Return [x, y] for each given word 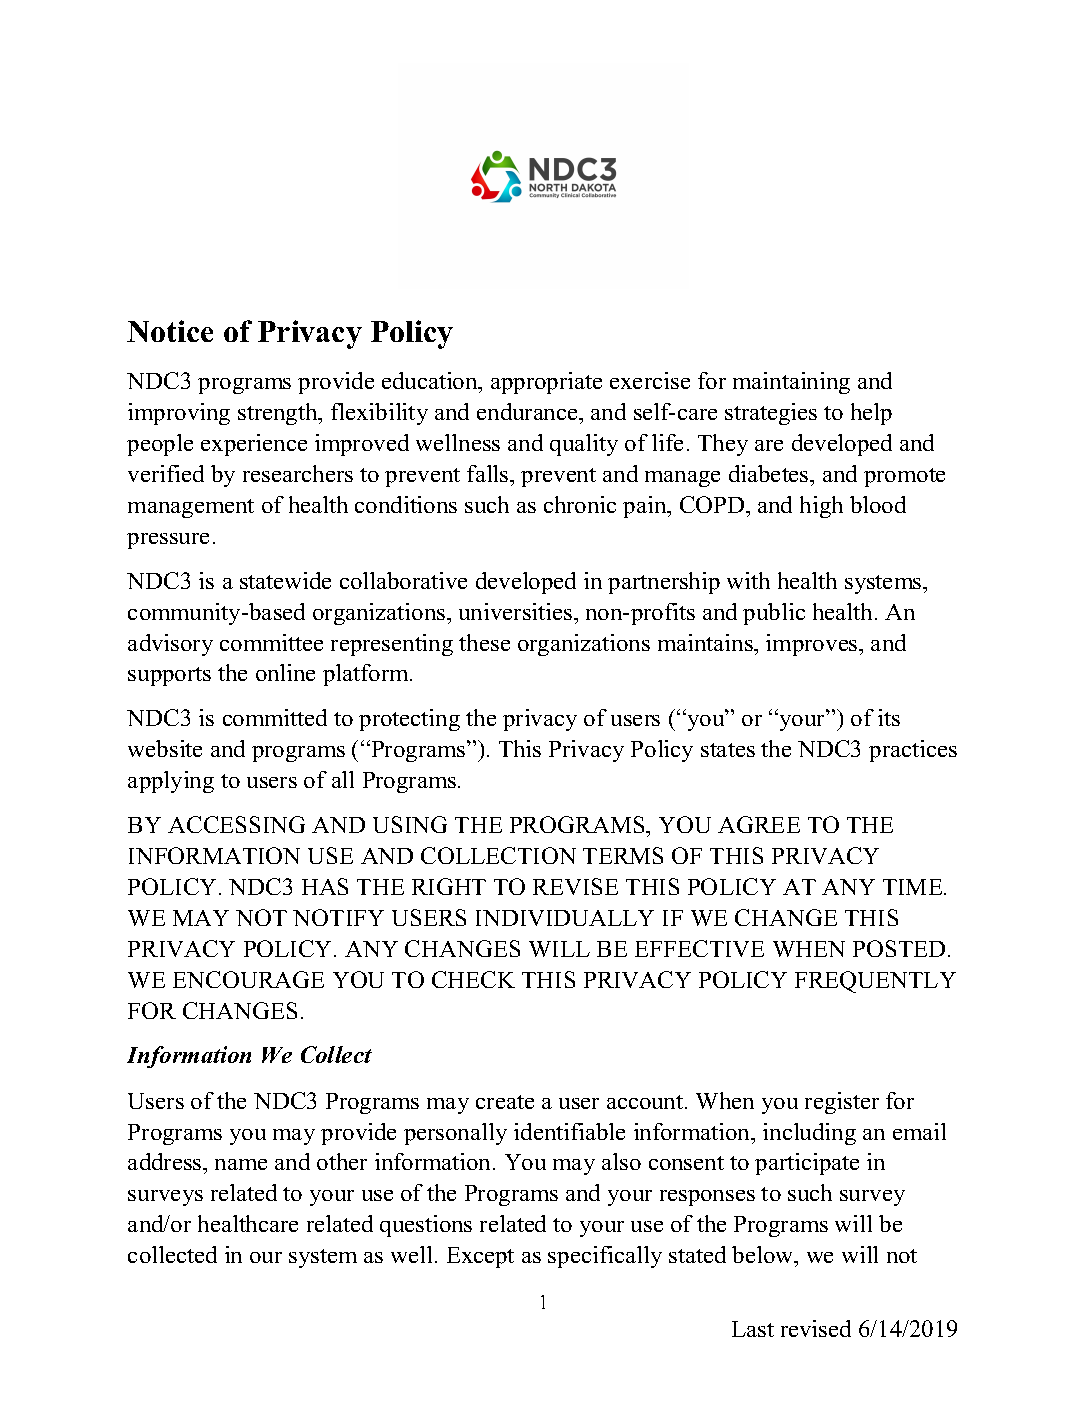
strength [279, 414]
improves [813, 645]
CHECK [473, 979]
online [285, 672]
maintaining [791, 383]
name [241, 1164]
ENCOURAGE [248, 979]
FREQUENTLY [875, 982]
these [484, 642]
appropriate [546, 383]
